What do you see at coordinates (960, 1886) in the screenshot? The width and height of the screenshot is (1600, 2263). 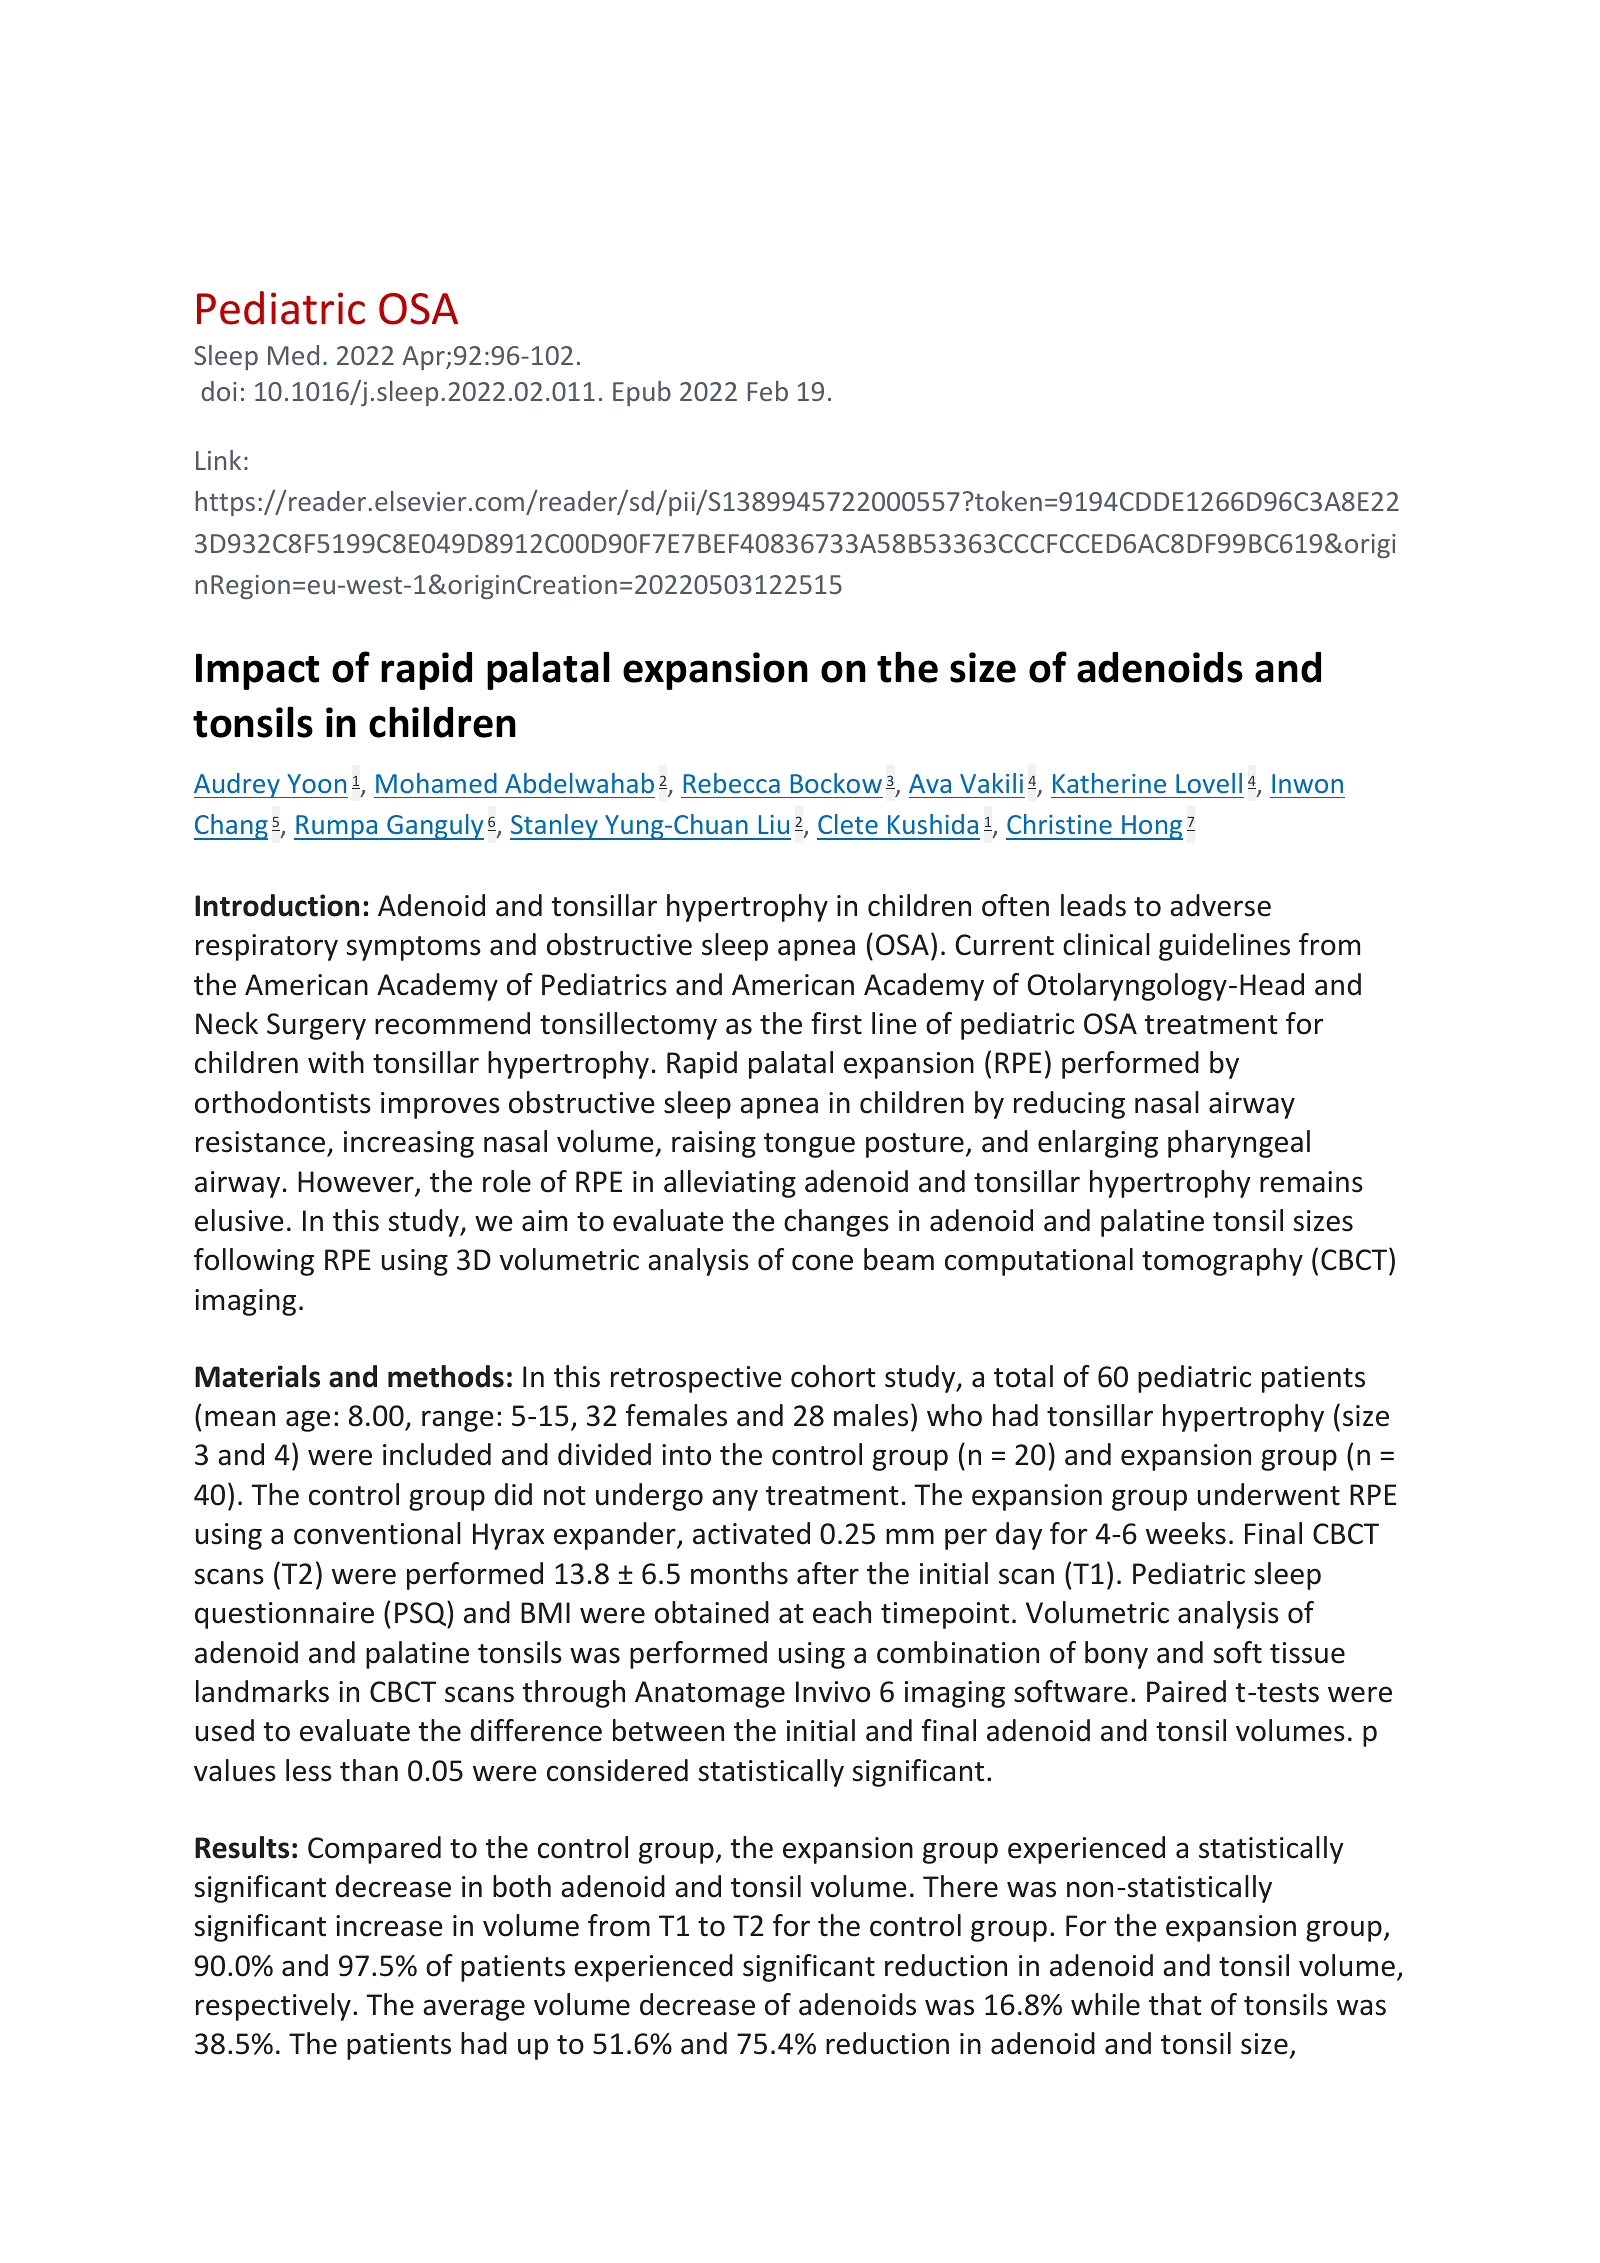 I see `There` at bounding box center [960, 1886].
